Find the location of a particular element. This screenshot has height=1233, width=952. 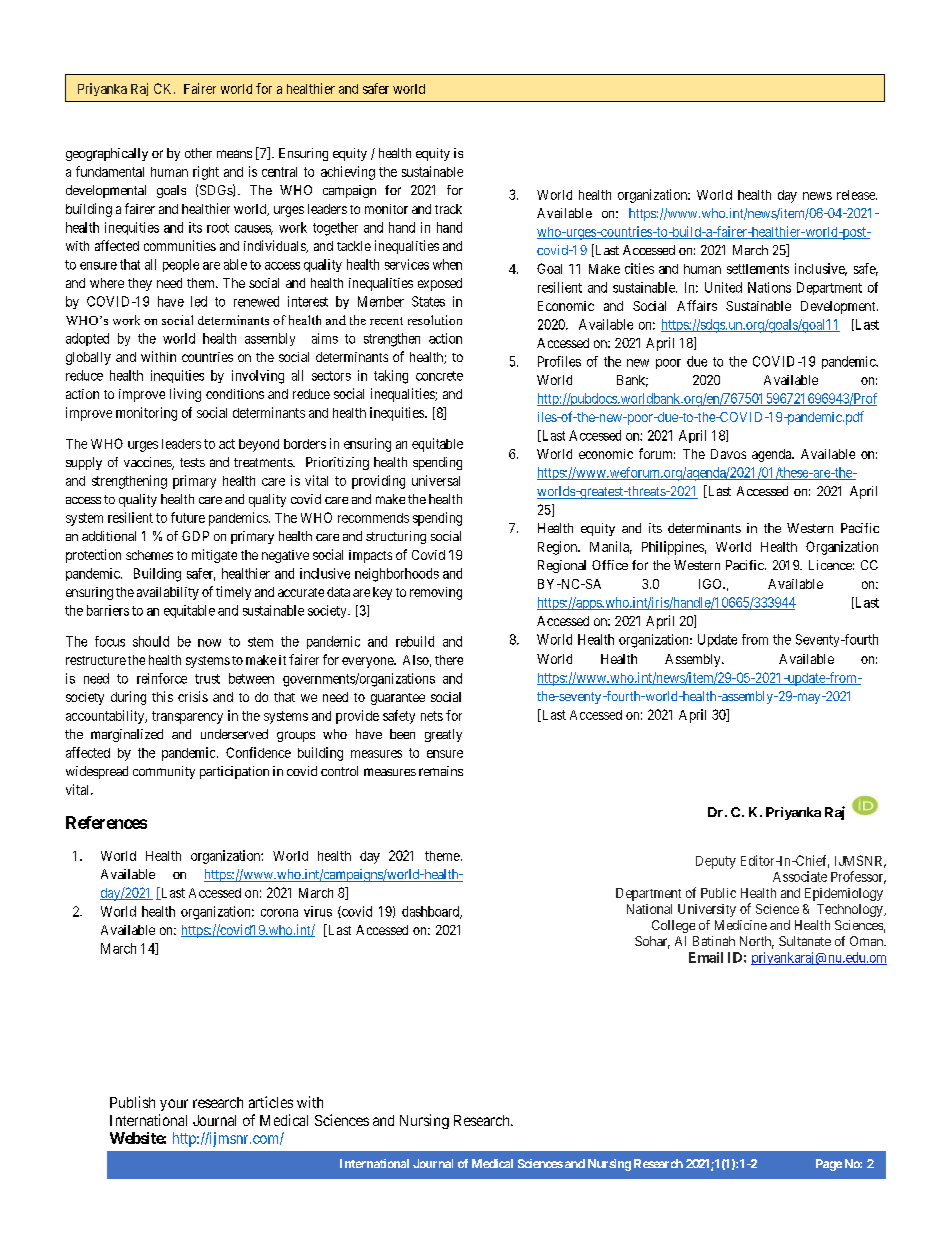

IGO is located at coordinates (711, 584).
